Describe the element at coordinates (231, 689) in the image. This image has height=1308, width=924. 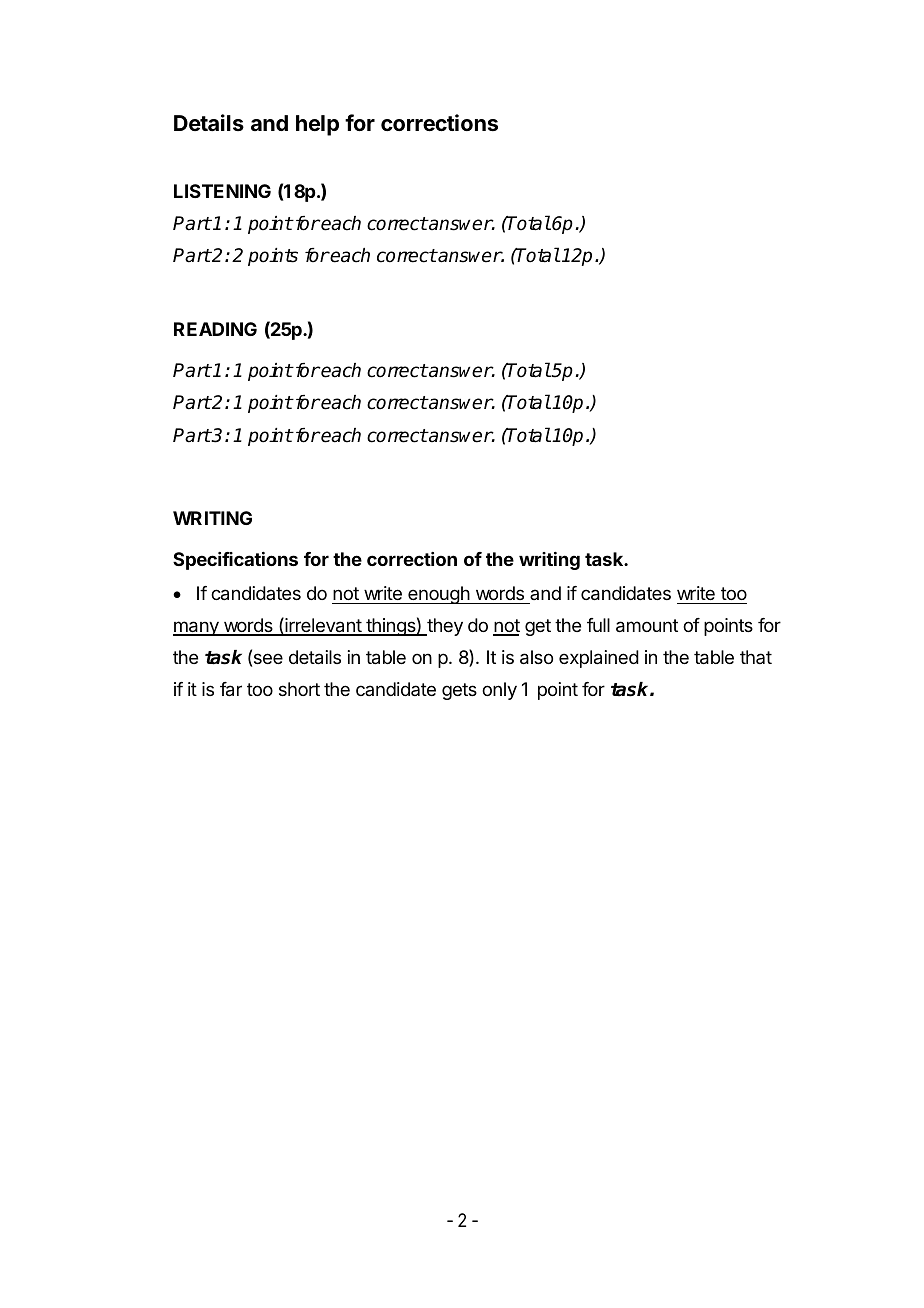
I see `far` at that location.
